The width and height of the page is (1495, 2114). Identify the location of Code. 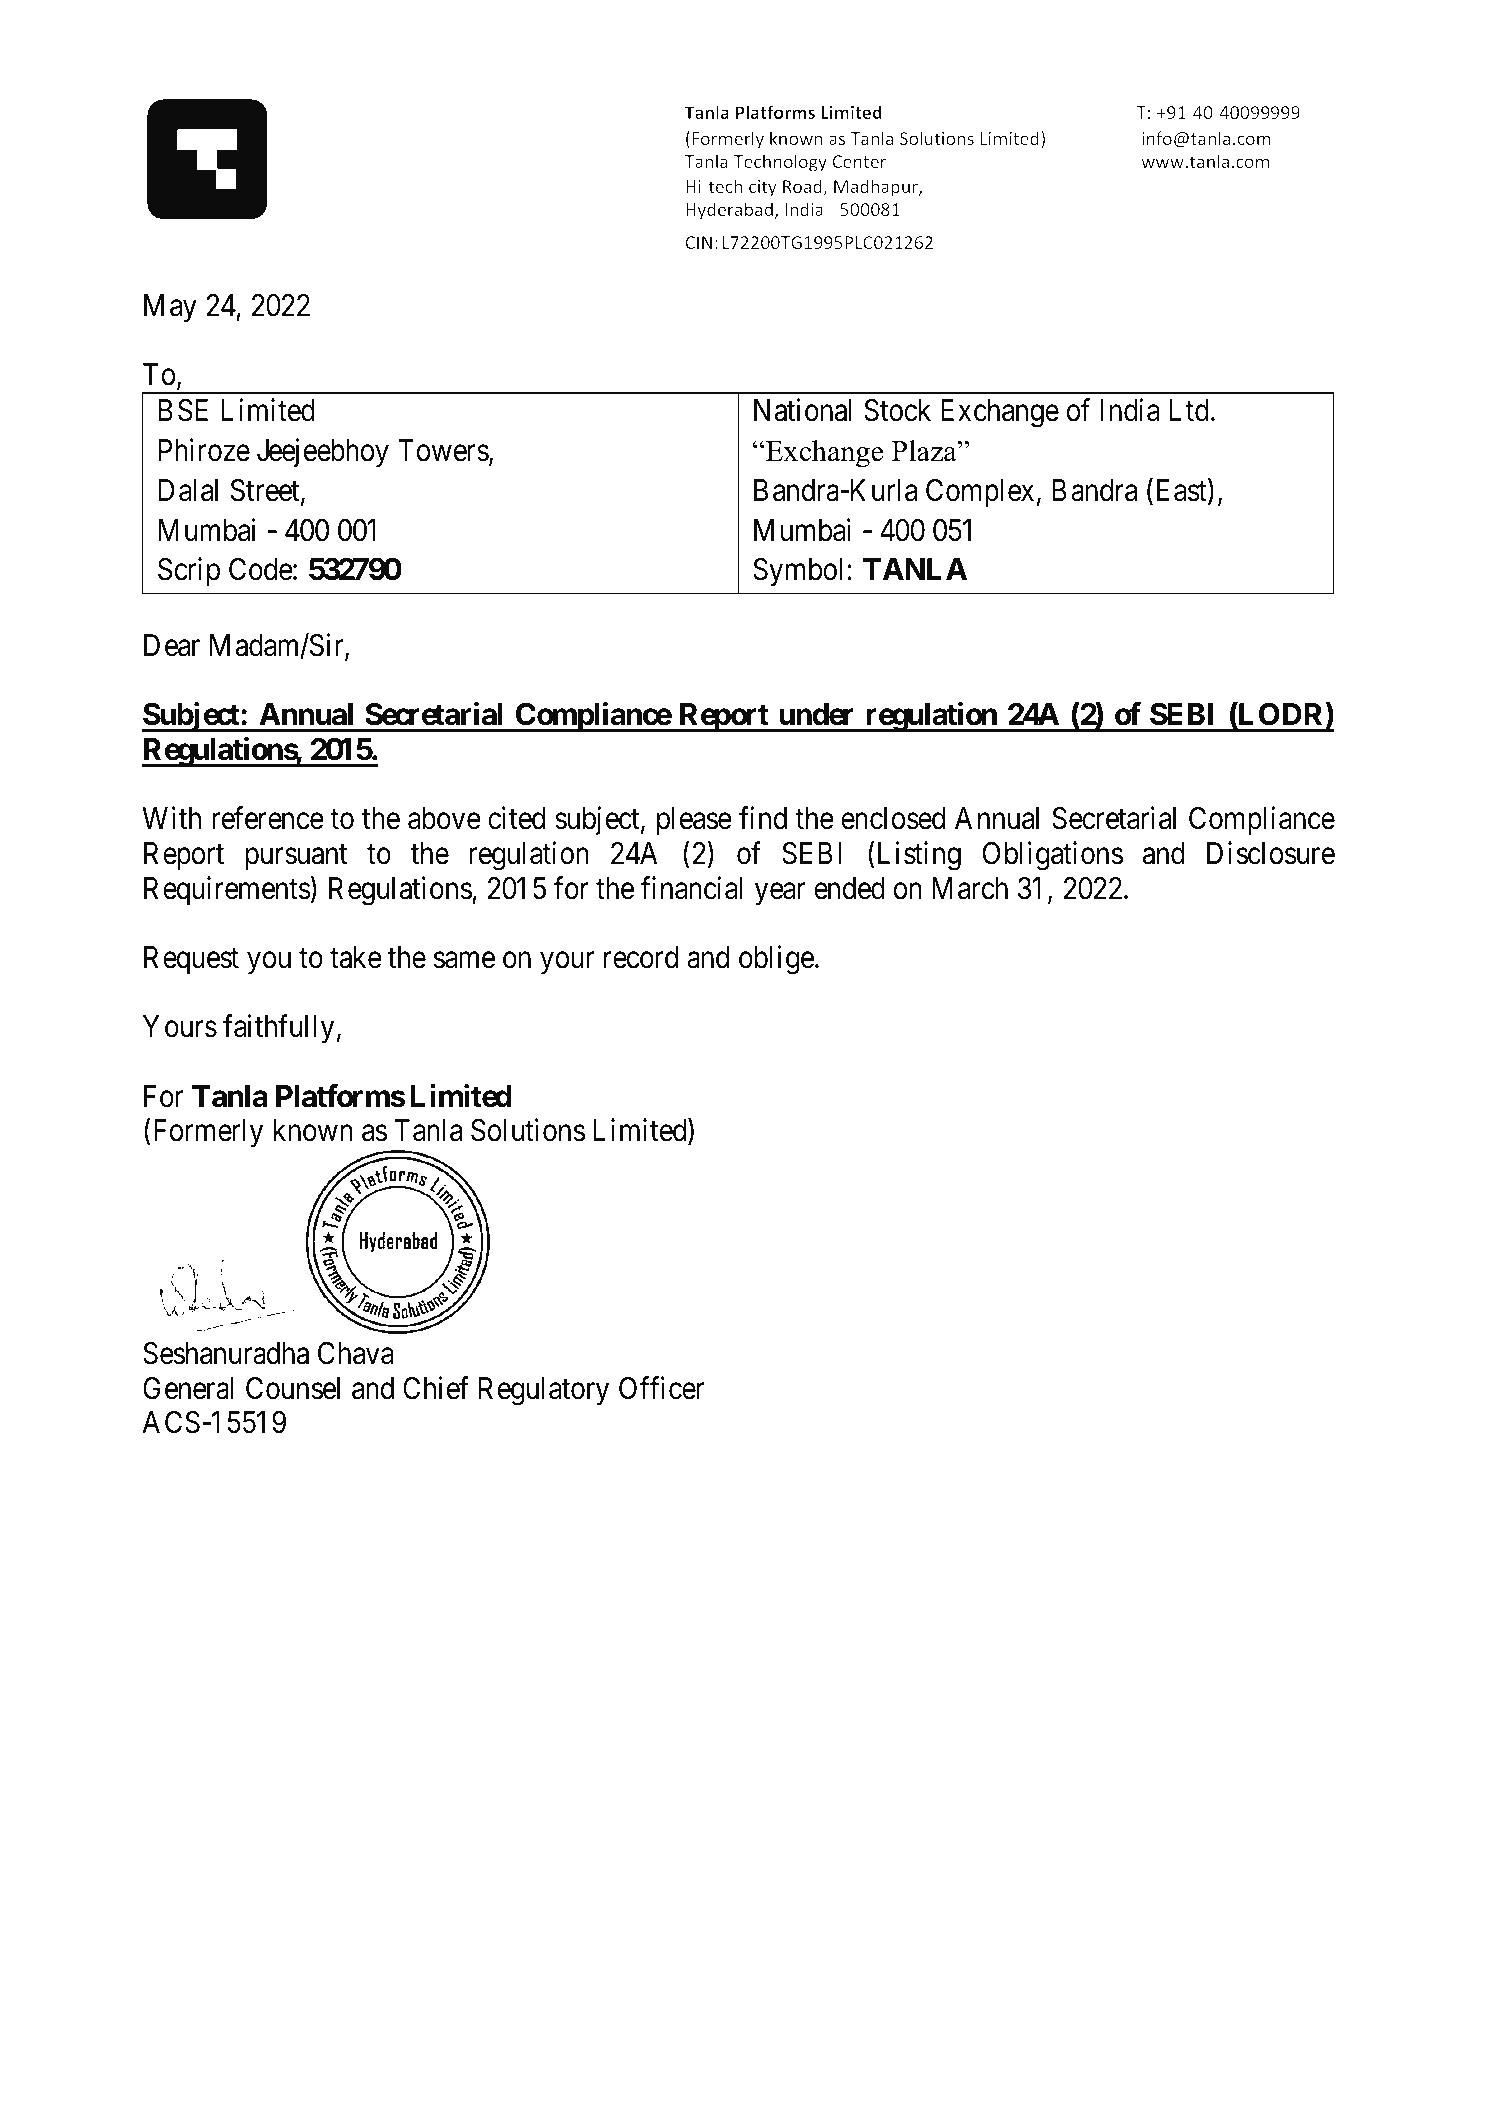
(261, 569).
